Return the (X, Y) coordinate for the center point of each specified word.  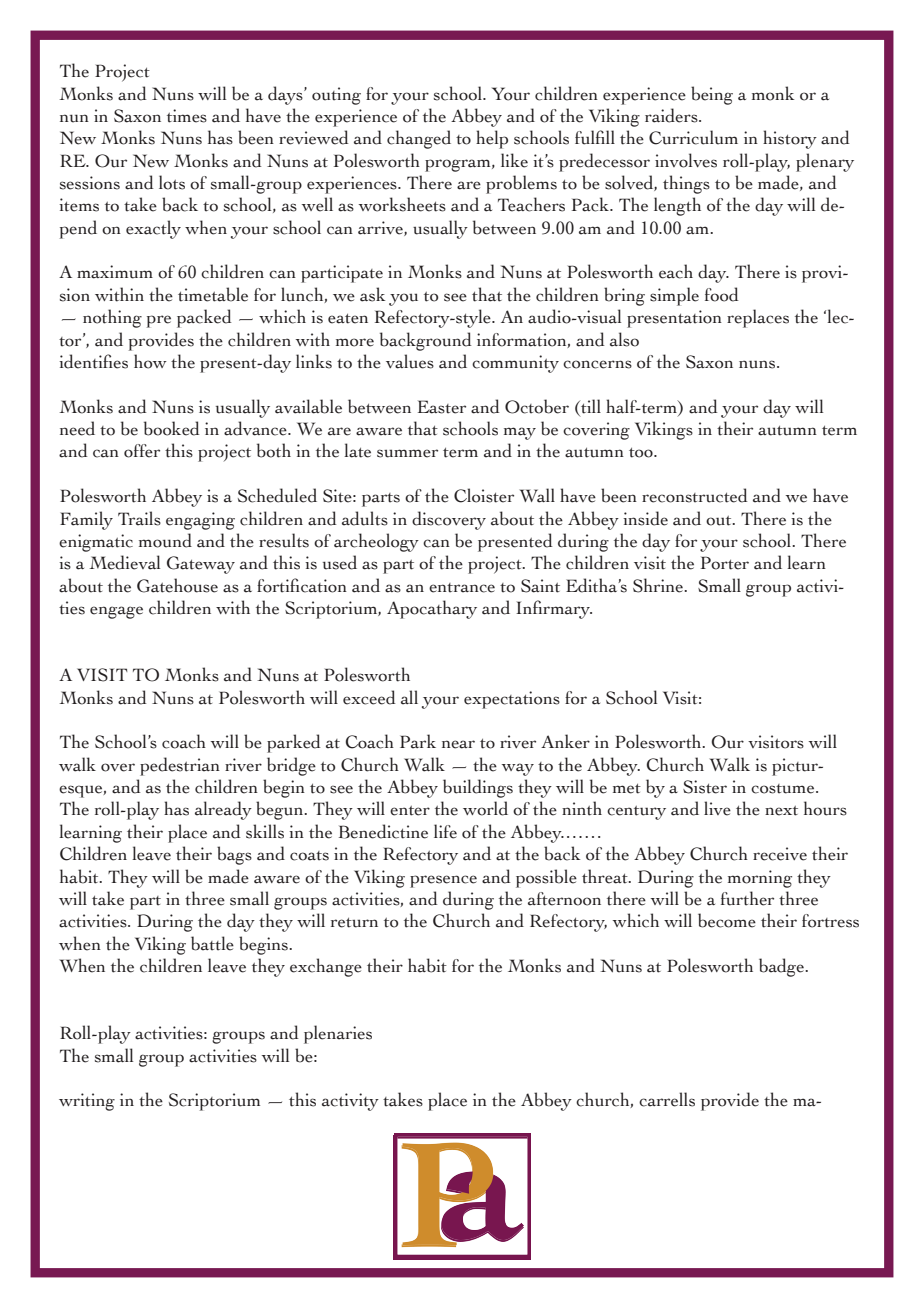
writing (87, 1102)
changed (419, 139)
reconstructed (695, 495)
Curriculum (693, 137)
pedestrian (180, 766)
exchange (326, 967)
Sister (705, 787)
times (187, 116)
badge (782, 967)
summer (407, 453)
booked (172, 428)
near (458, 744)
